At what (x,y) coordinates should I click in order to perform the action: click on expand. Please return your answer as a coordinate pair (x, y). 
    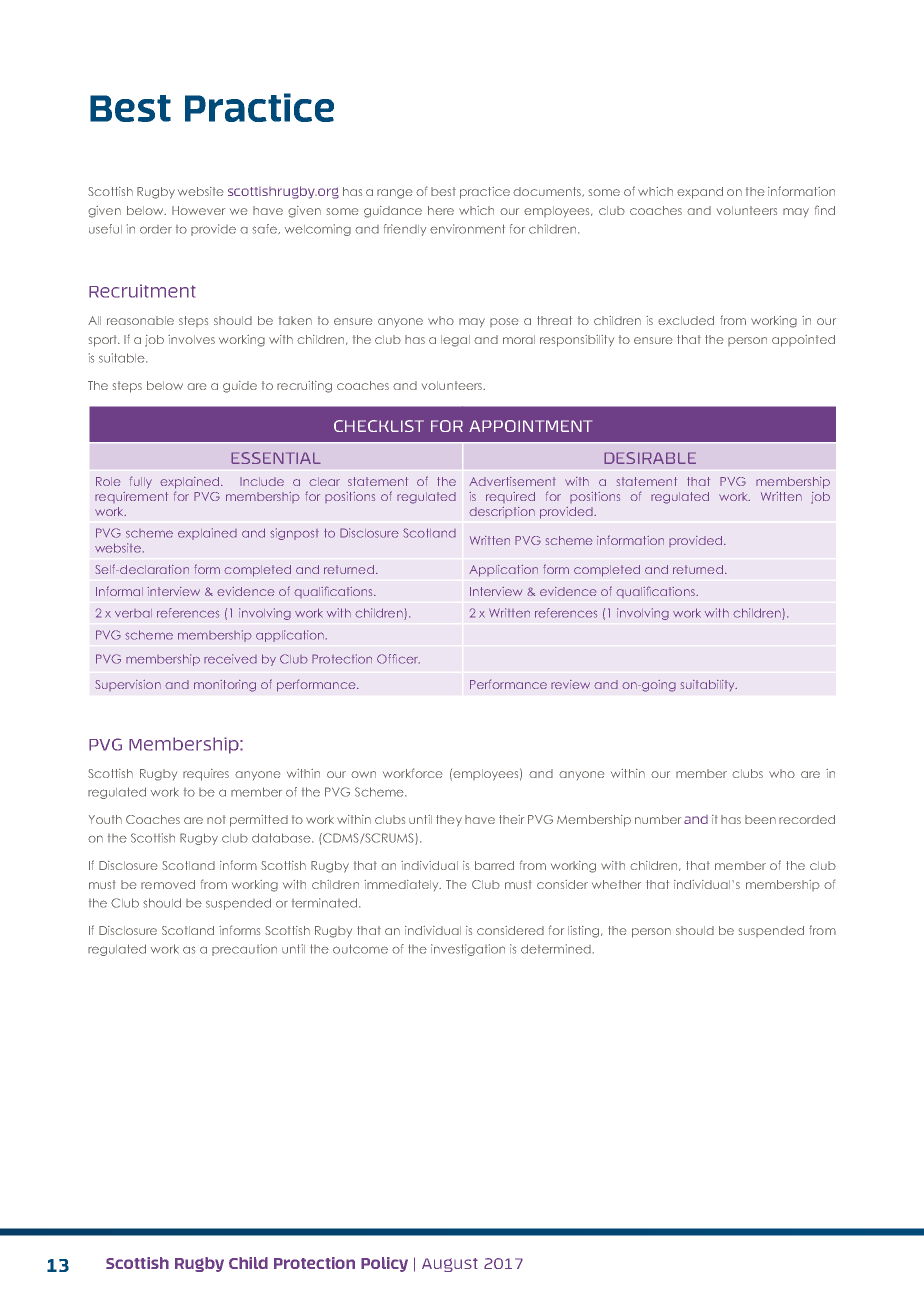
    Looking at the image, I should click on (700, 193).
